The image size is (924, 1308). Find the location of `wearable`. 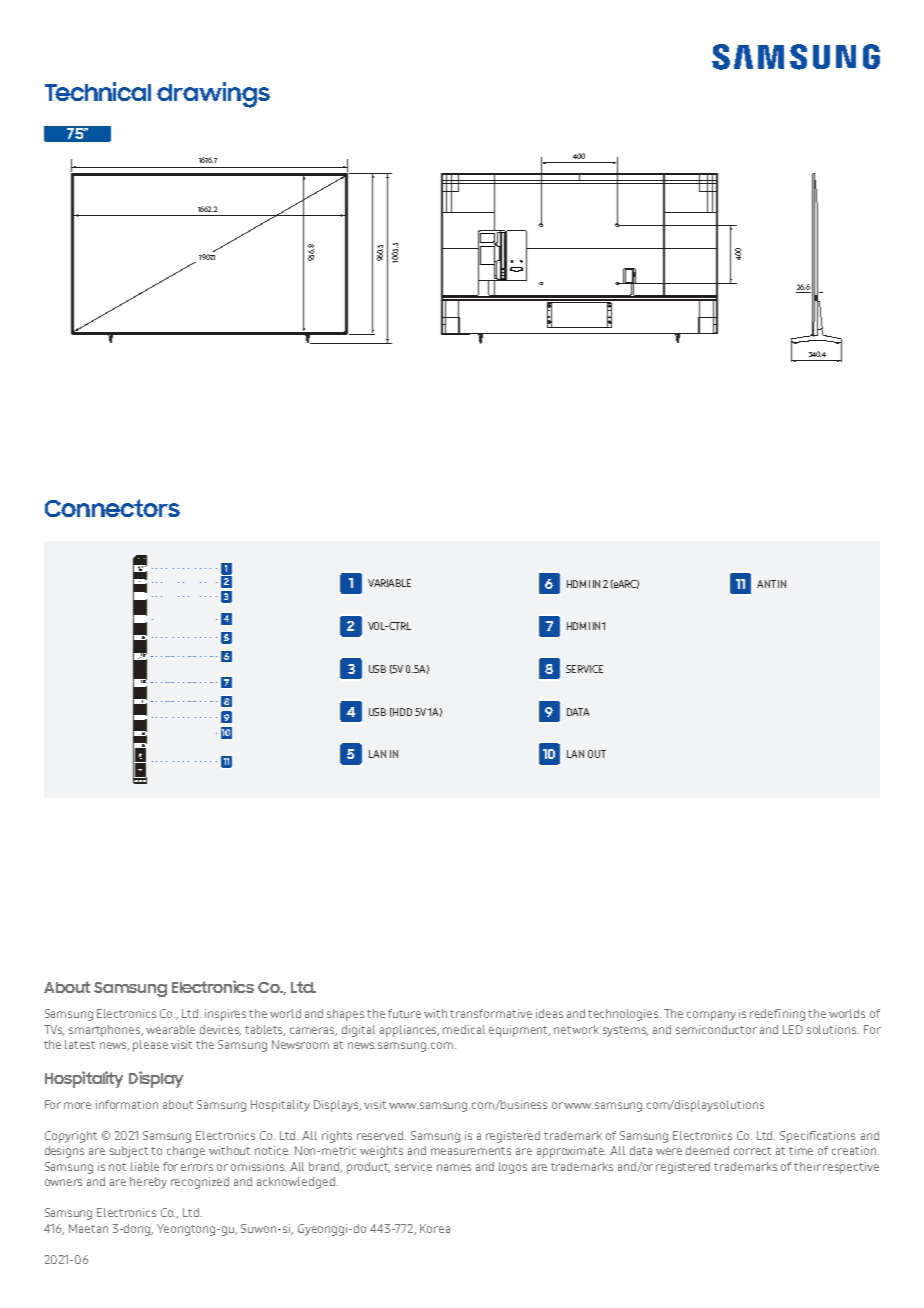

wearable is located at coordinates (170, 1029).
